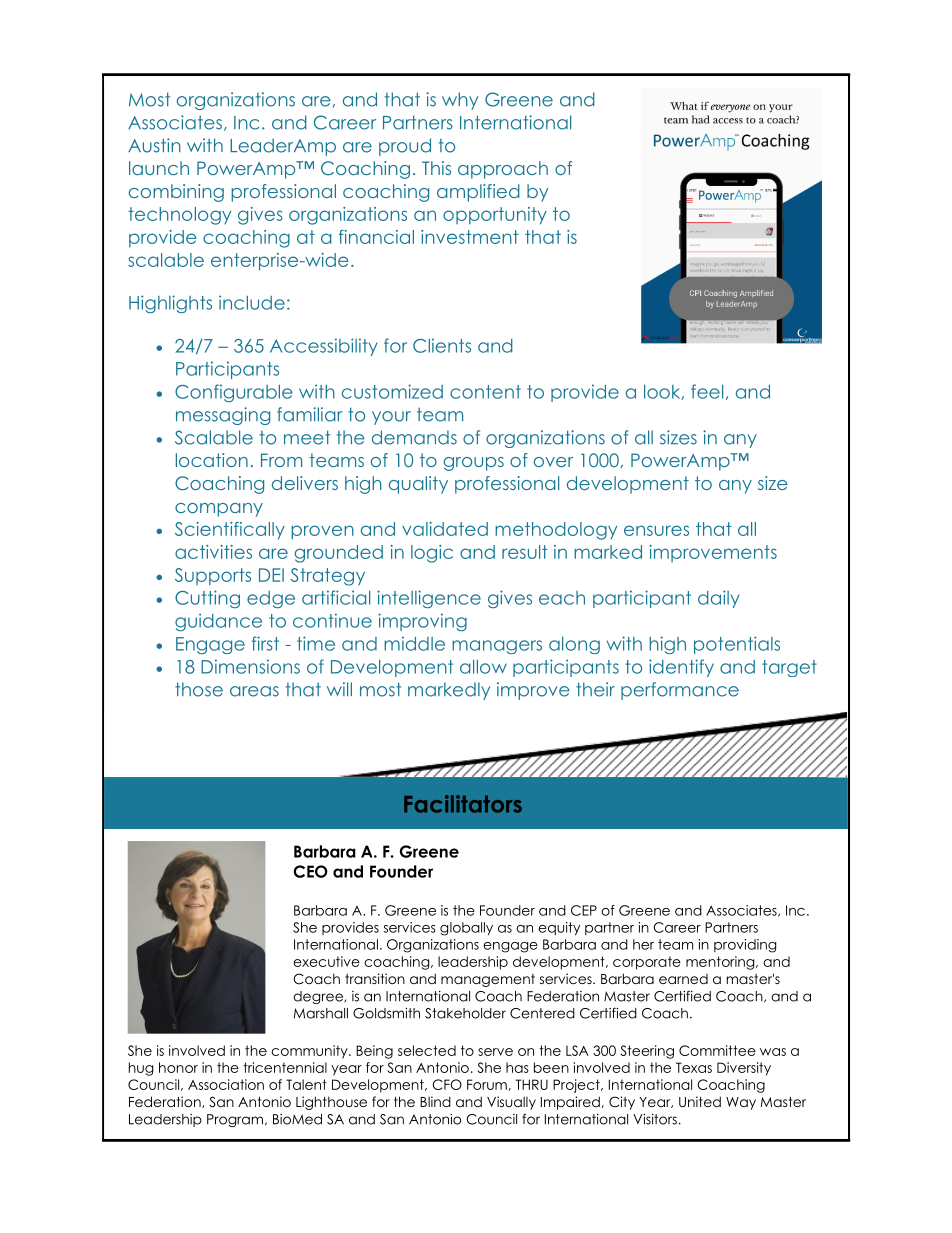 This image has width=952, height=1233. What do you see at coordinates (700, 1102) in the image?
I see `United` at bounding box center [700, 1102].
